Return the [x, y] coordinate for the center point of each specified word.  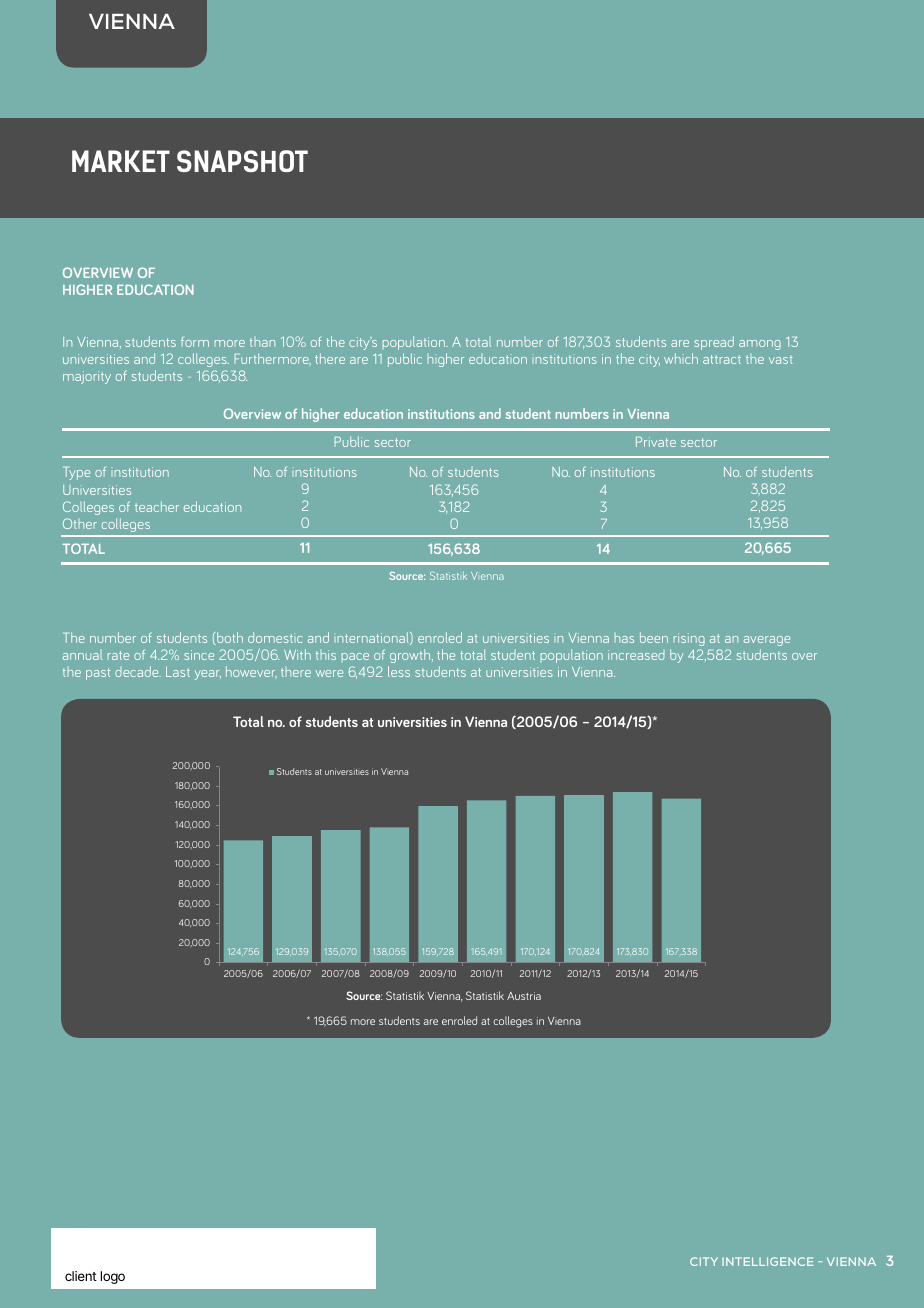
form [195, 342]
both [229, 638]
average [767, 641]
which [681, 358]
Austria [524, 996]
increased [636, 655]
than [262, 342]
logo [112, 1277]
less [399, 671]
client [81, 1276]
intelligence [768, 1261]
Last [178, 672]
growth [411, 656]
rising [689, 639]
